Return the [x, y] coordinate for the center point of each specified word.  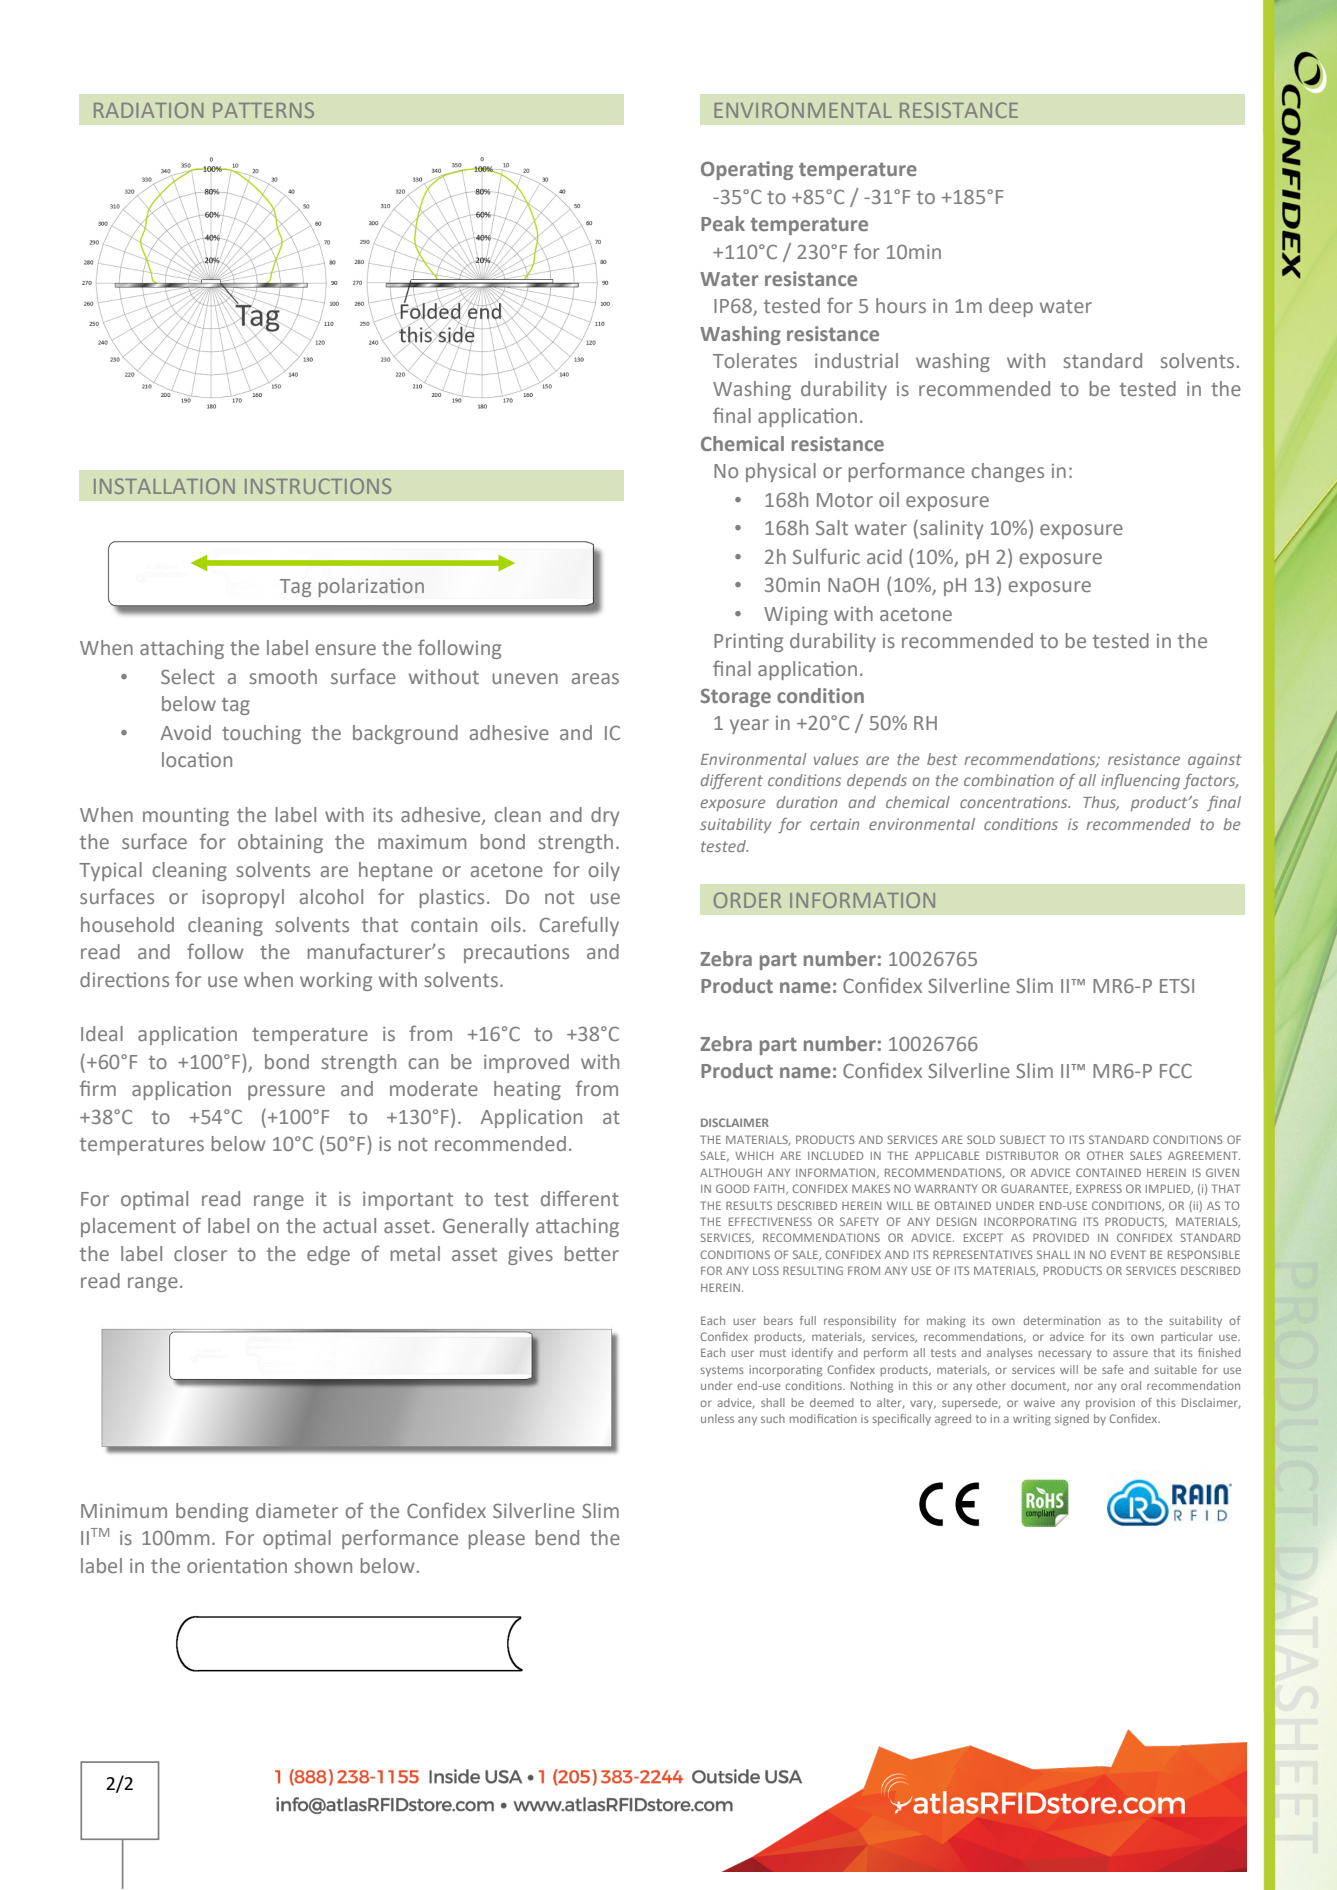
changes [1007, 472]
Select [188, 676]
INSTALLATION [164, 486]
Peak [723, 223]
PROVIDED [1061, 1237]
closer [200, 1253]
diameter [297, 1510]
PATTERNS [263, 110]
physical [781, 472]
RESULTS [749, 1205]
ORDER [747, 900]
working [336, 981]
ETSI [1177, 985]
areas [595, 678]
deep [1011, 307]
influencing [1140, 781]
